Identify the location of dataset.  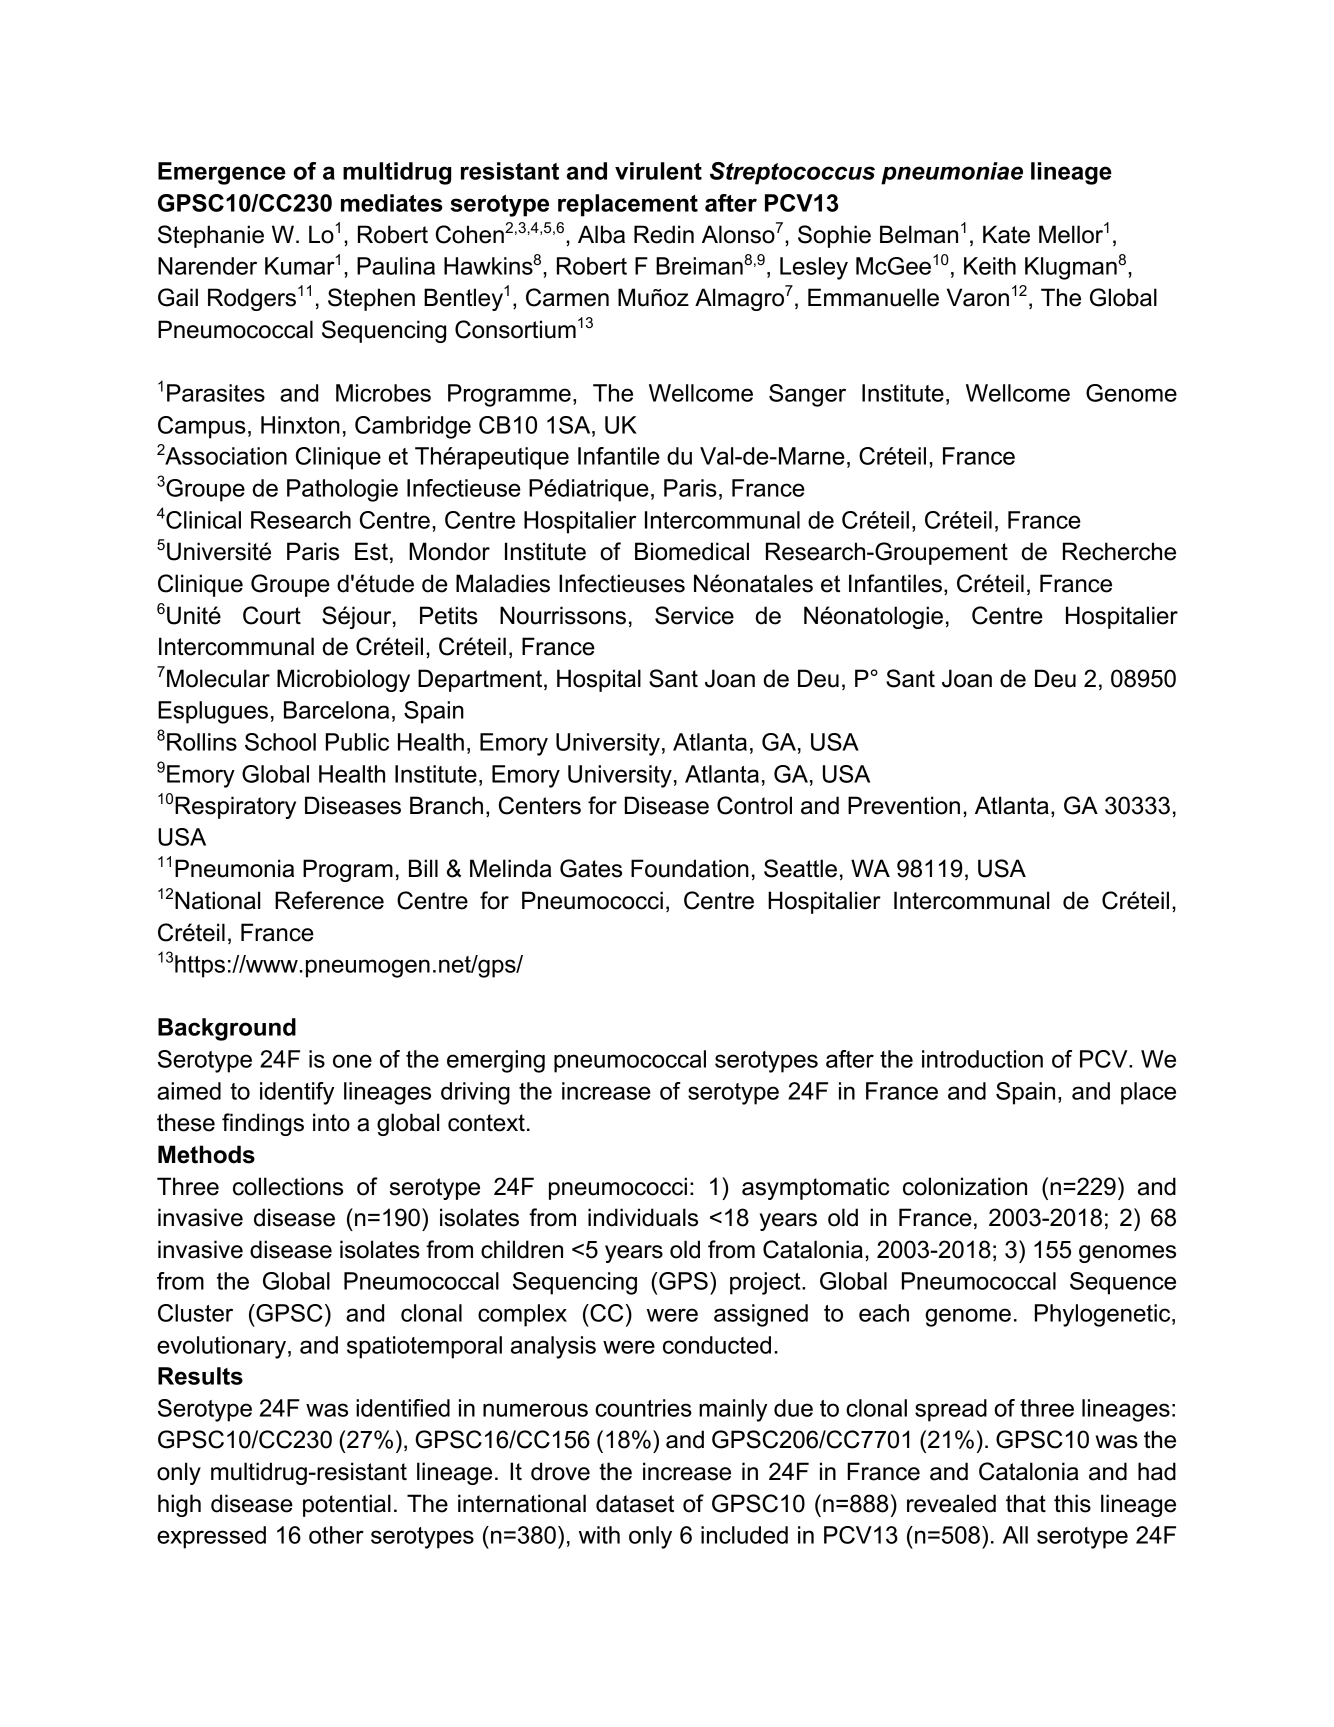
(635, 1503).
